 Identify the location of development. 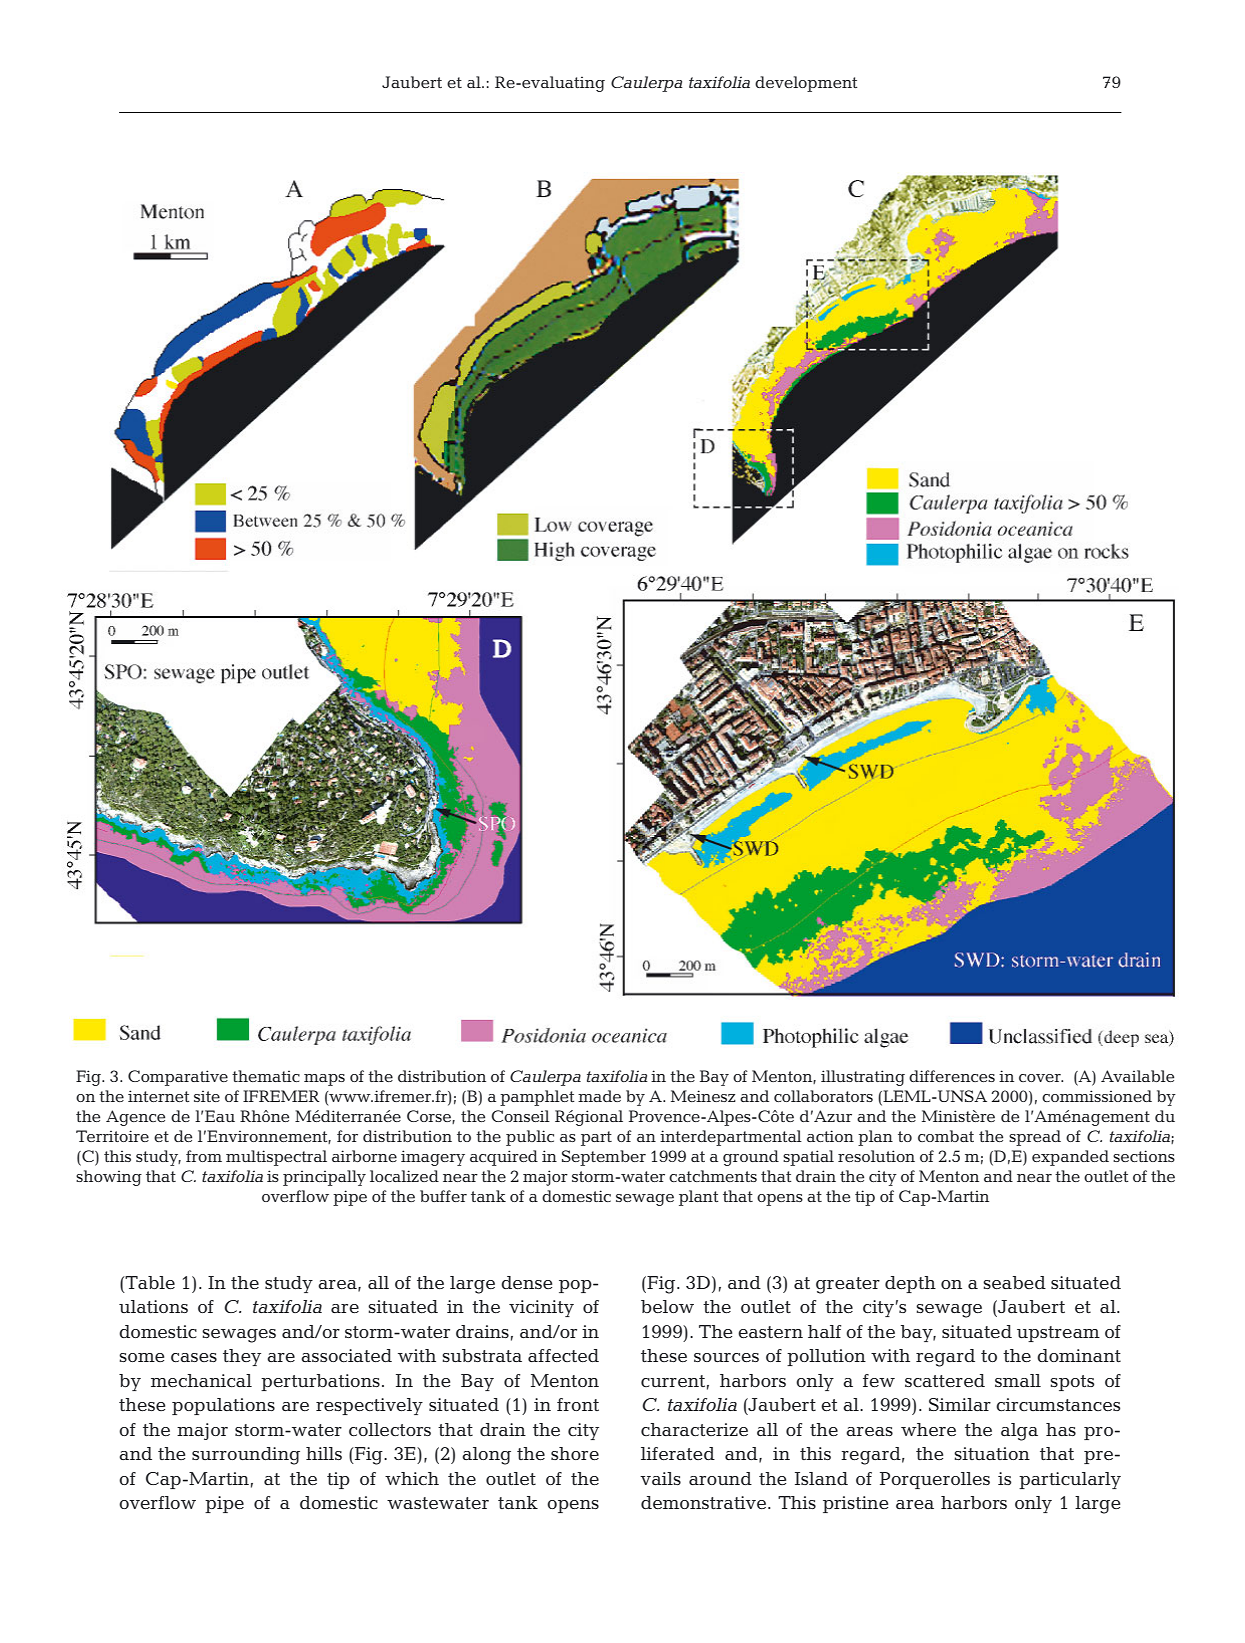
(806, 84).
